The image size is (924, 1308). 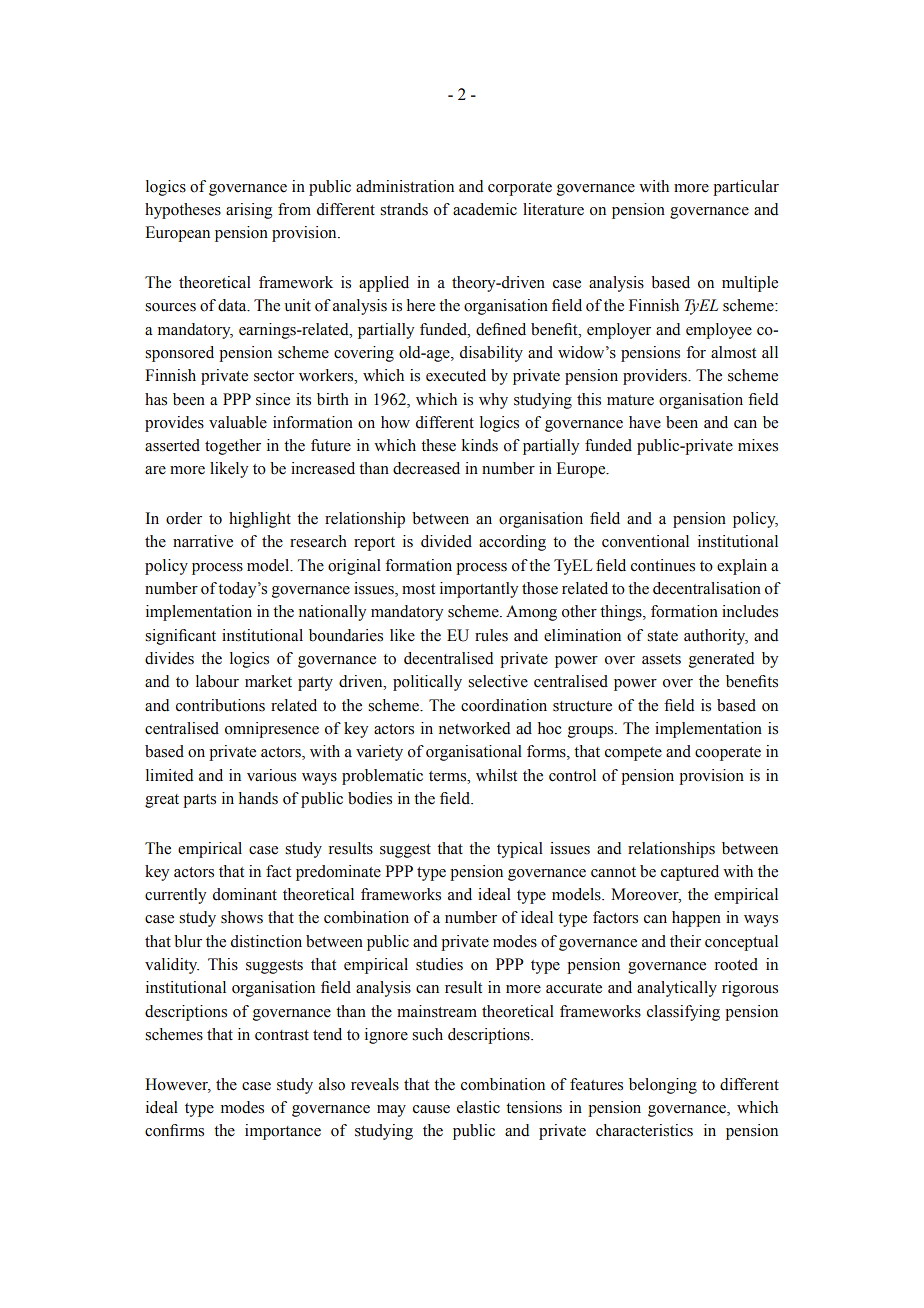 What do you see at coordinates (260, 520) in the document?
I see `highlight` at bounding box center [260, 520].
